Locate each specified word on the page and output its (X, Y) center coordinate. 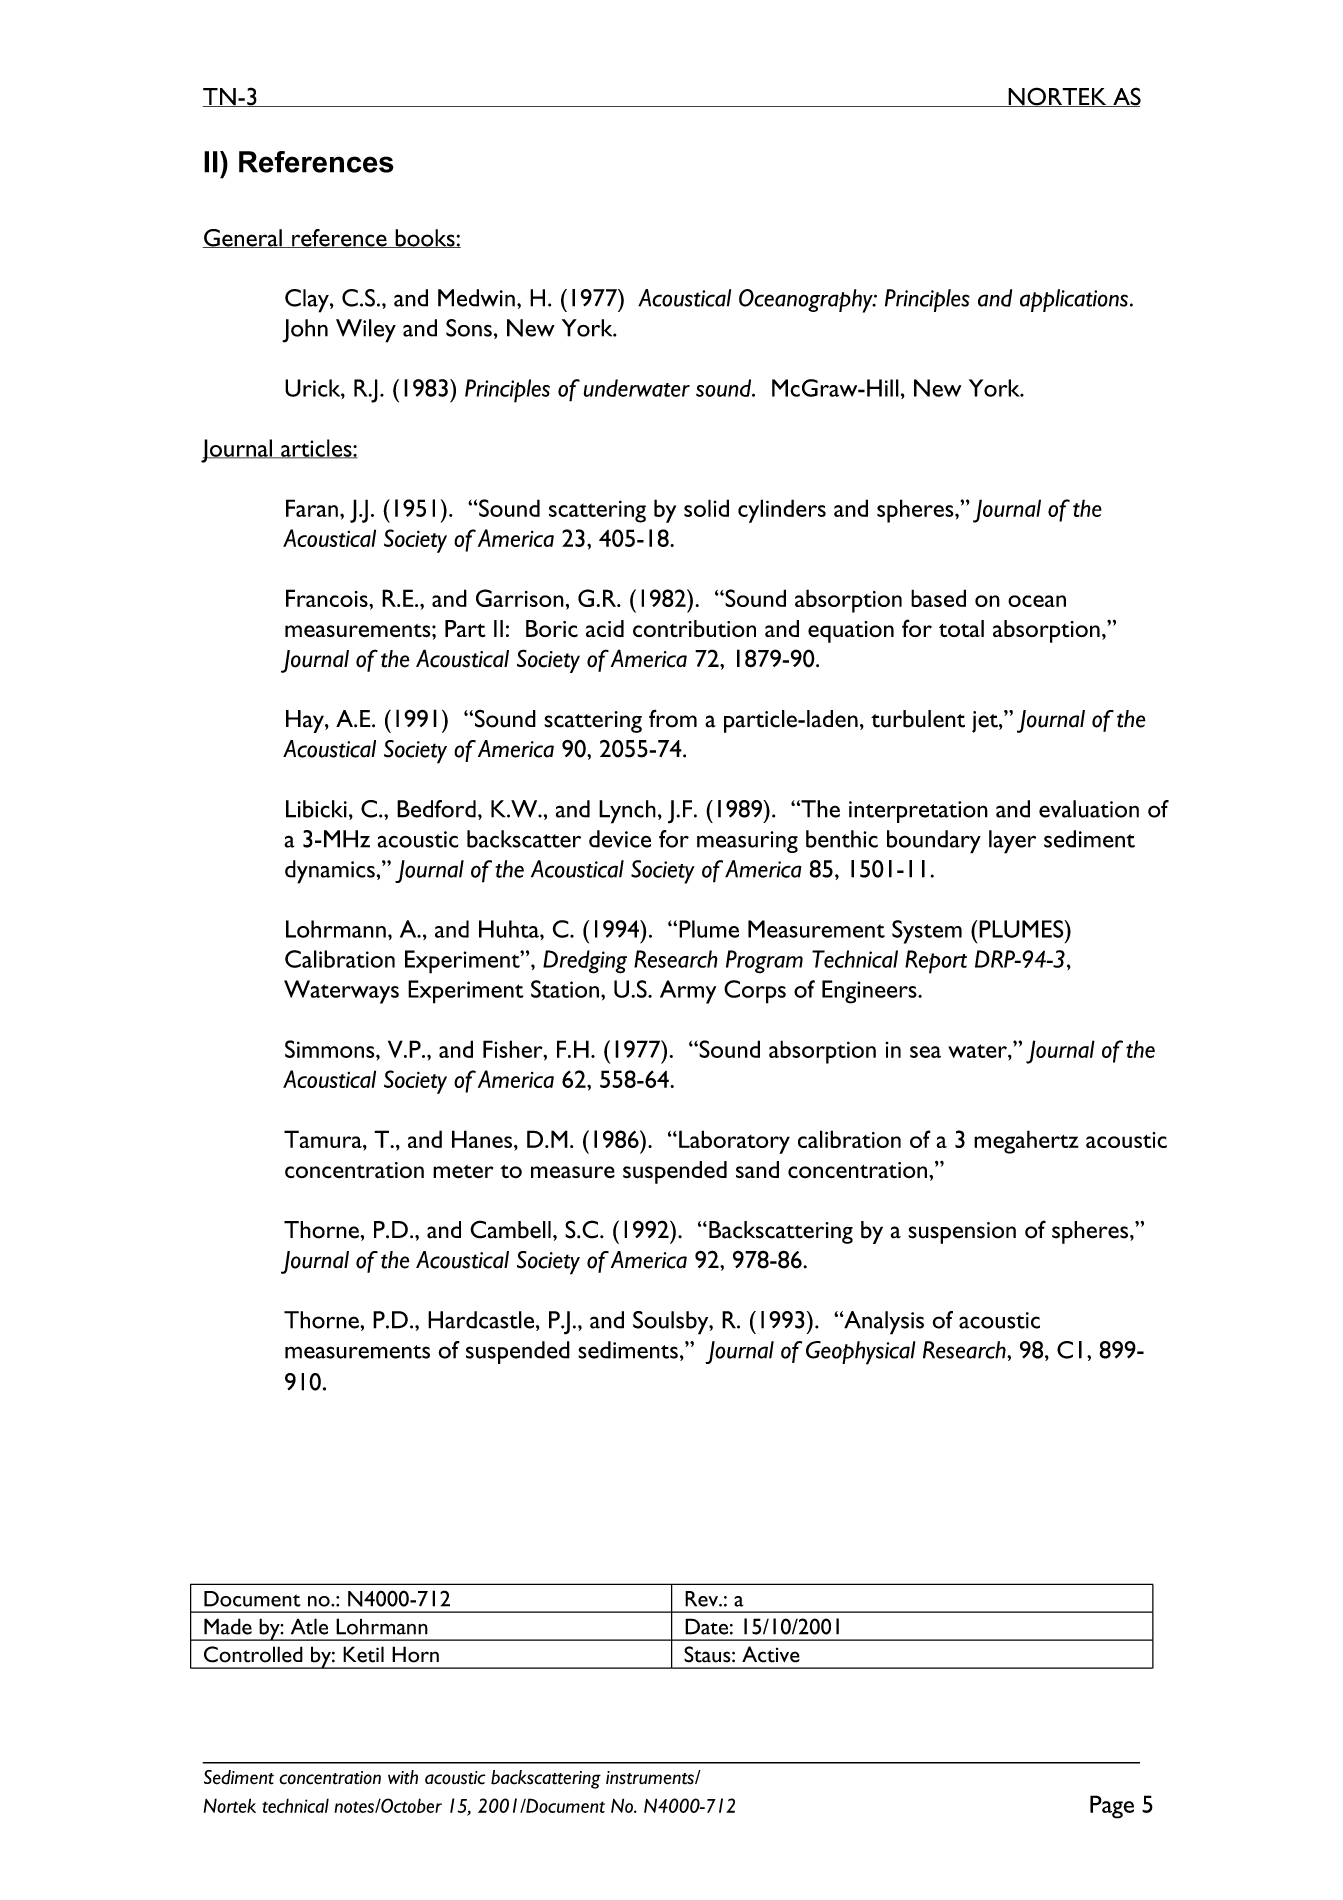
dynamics (330, 872)
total (961, 628)
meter (463, 1172)
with (403, 1777)
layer (1012, 842)
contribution (694, 629)
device (620, 839)
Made (228, 1626)
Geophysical (861, 1353)
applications (1074, 300)
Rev (703, 1599)
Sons (469, 328)
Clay (308, 301)
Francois (328, 598)
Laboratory (734, 1142)
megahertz (1026, 1142)
